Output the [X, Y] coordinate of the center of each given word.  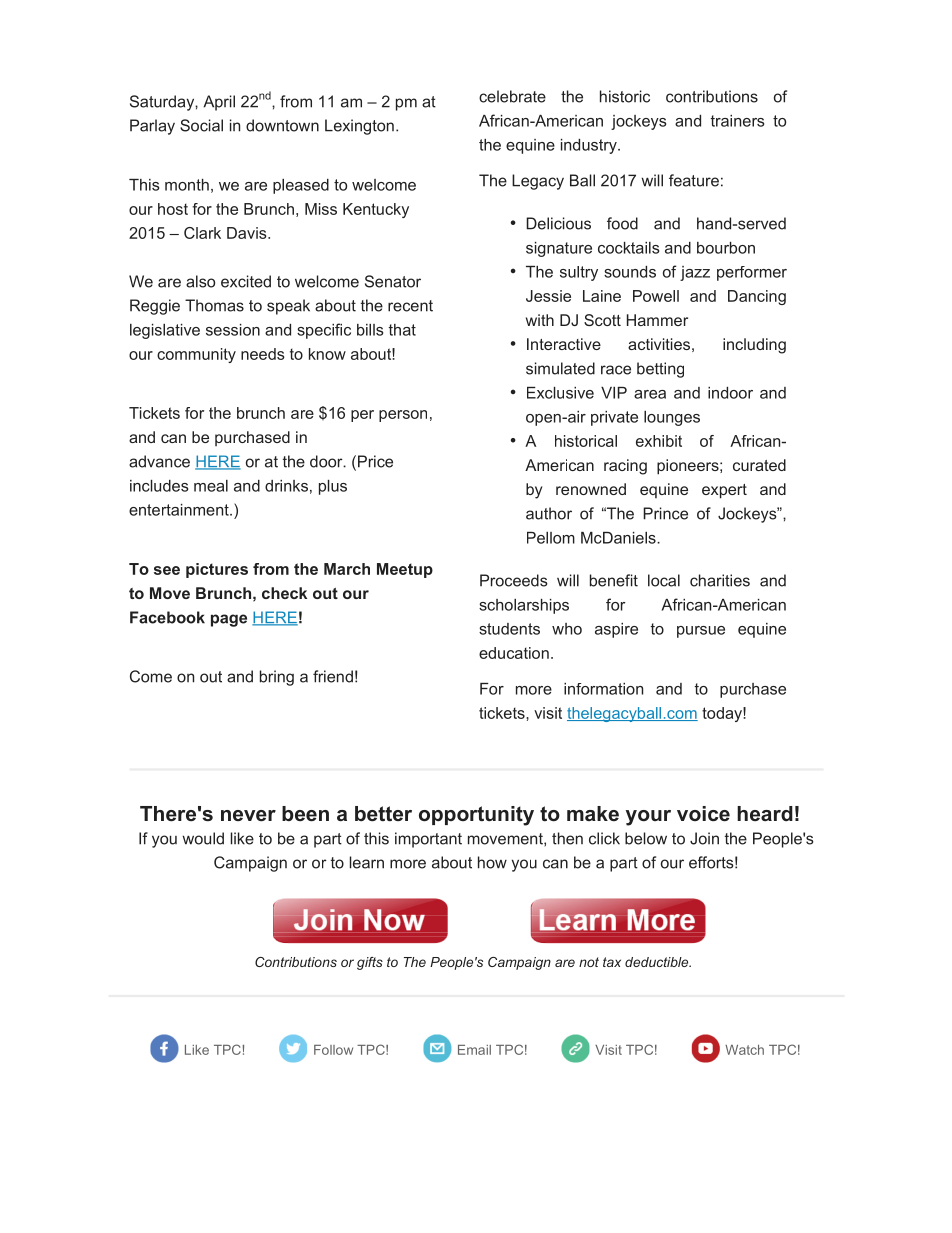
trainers [737, 121]
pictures [217, 570]
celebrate [512, 96]
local [664, 580]
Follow [333, 1050]
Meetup [405, 570]
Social [201, 125]
